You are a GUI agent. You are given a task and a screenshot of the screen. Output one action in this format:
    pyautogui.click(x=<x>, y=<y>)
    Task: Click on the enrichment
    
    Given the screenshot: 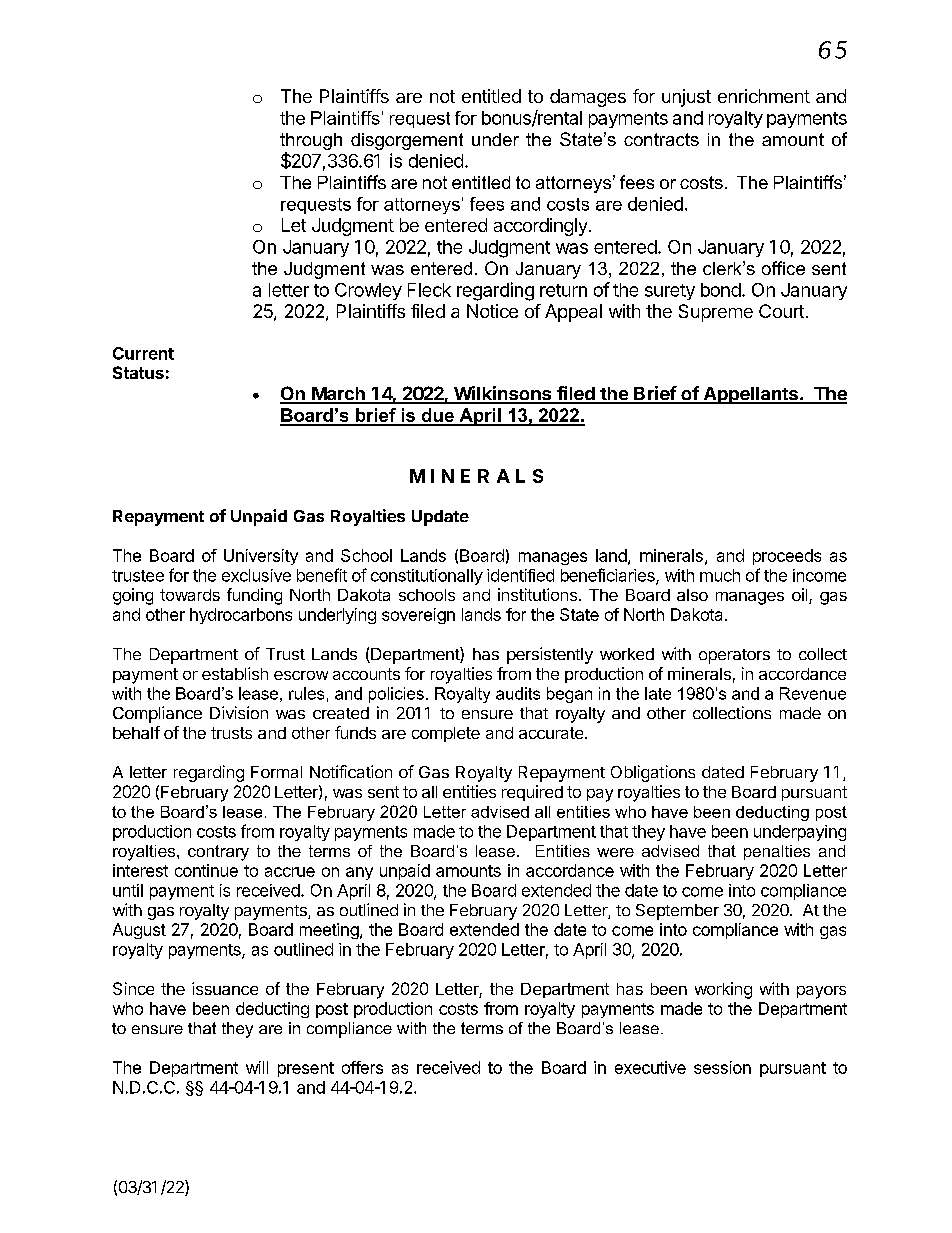 What is the action you would take?
    pyautogui.click(x=764, y=96)
